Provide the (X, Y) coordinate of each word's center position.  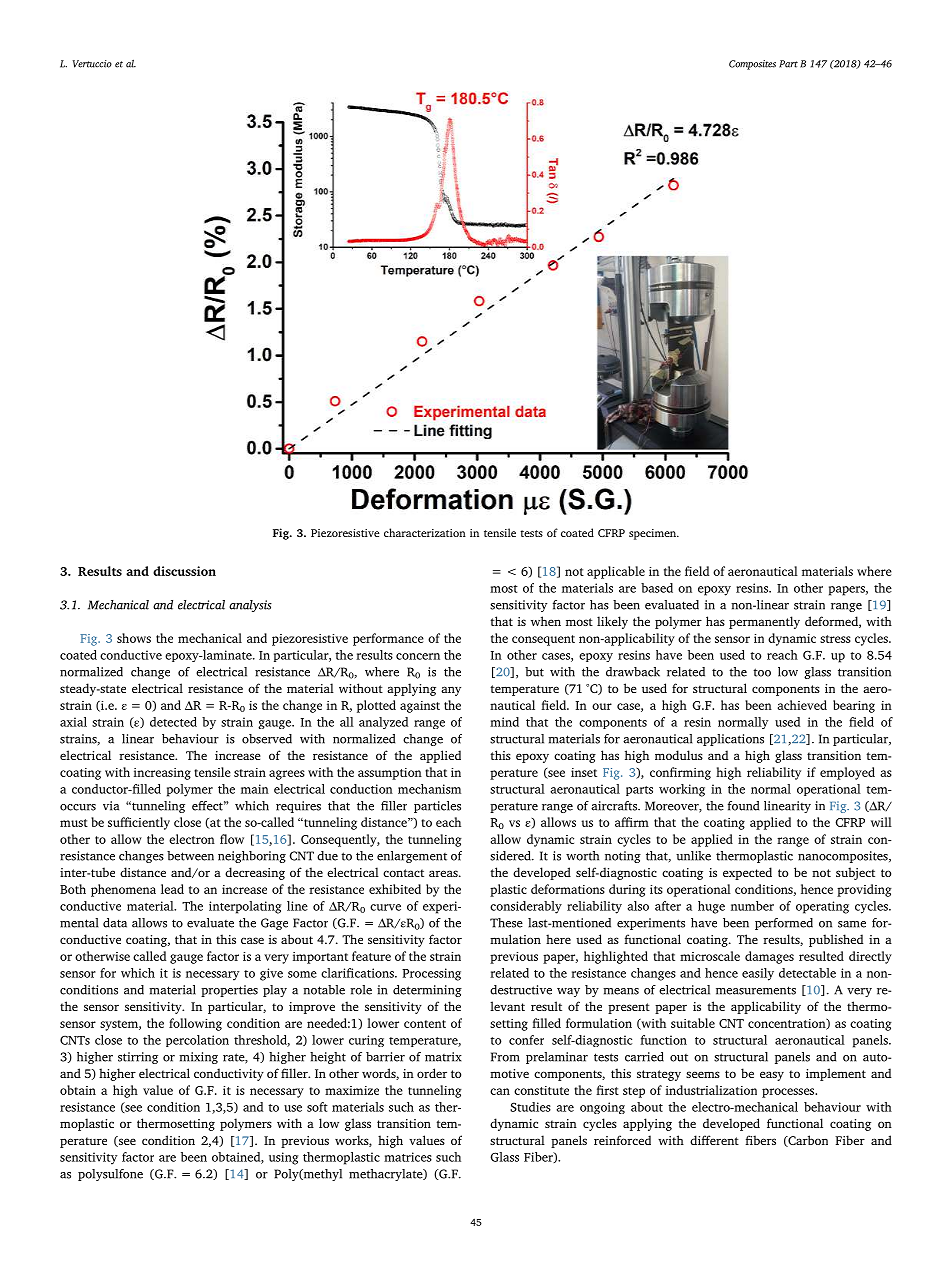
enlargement (412, 857)
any (451, 691)
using (283, 1158)
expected (747, 873)
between (190, 856)
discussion (184, 571)
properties (229, 991)
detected (173, 722)
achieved (802, 705)
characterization (425, 532)
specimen (654, 534)
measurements (756, 990)
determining (427, 991)
